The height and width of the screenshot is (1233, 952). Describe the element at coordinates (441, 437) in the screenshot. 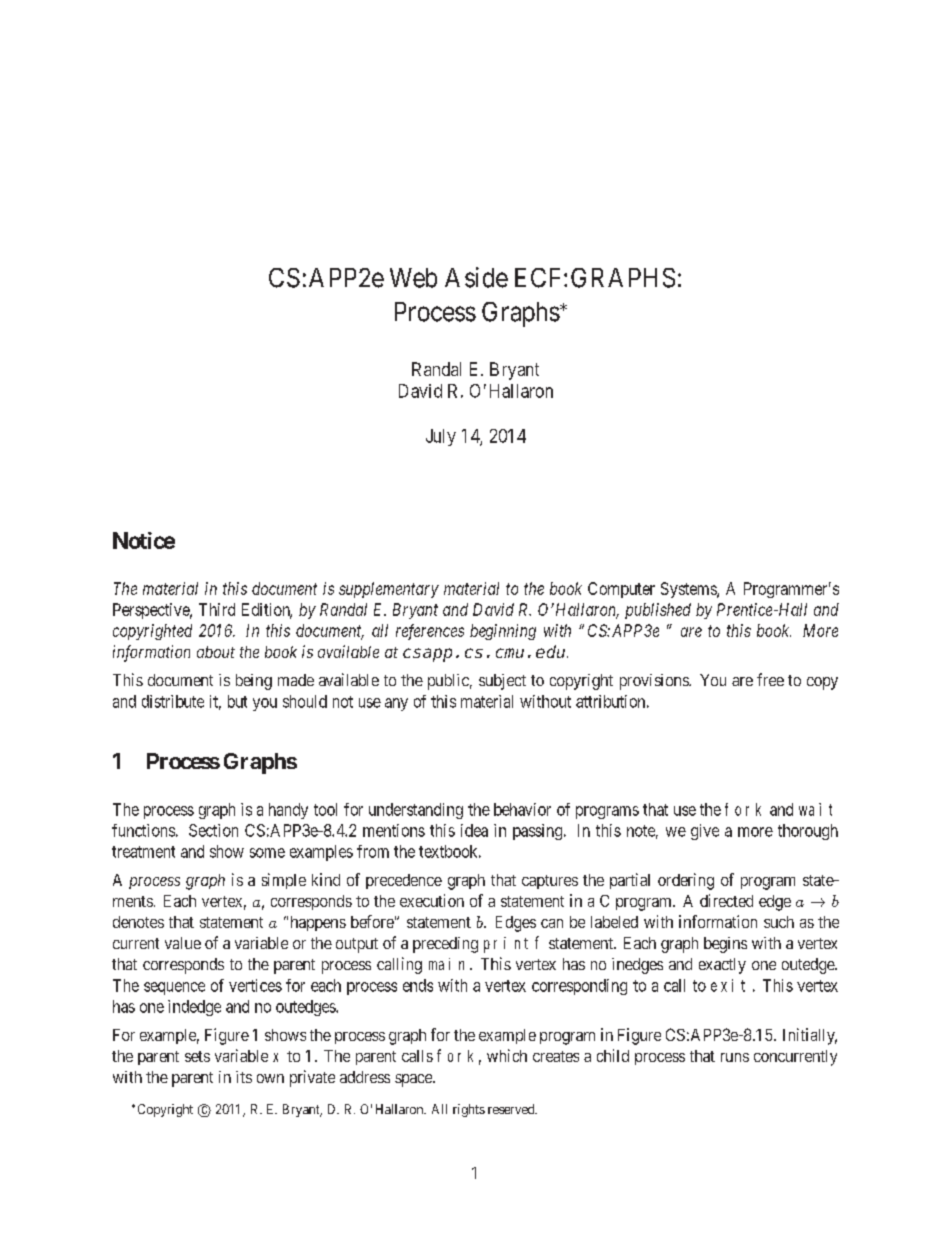

I see `July` at that location.
